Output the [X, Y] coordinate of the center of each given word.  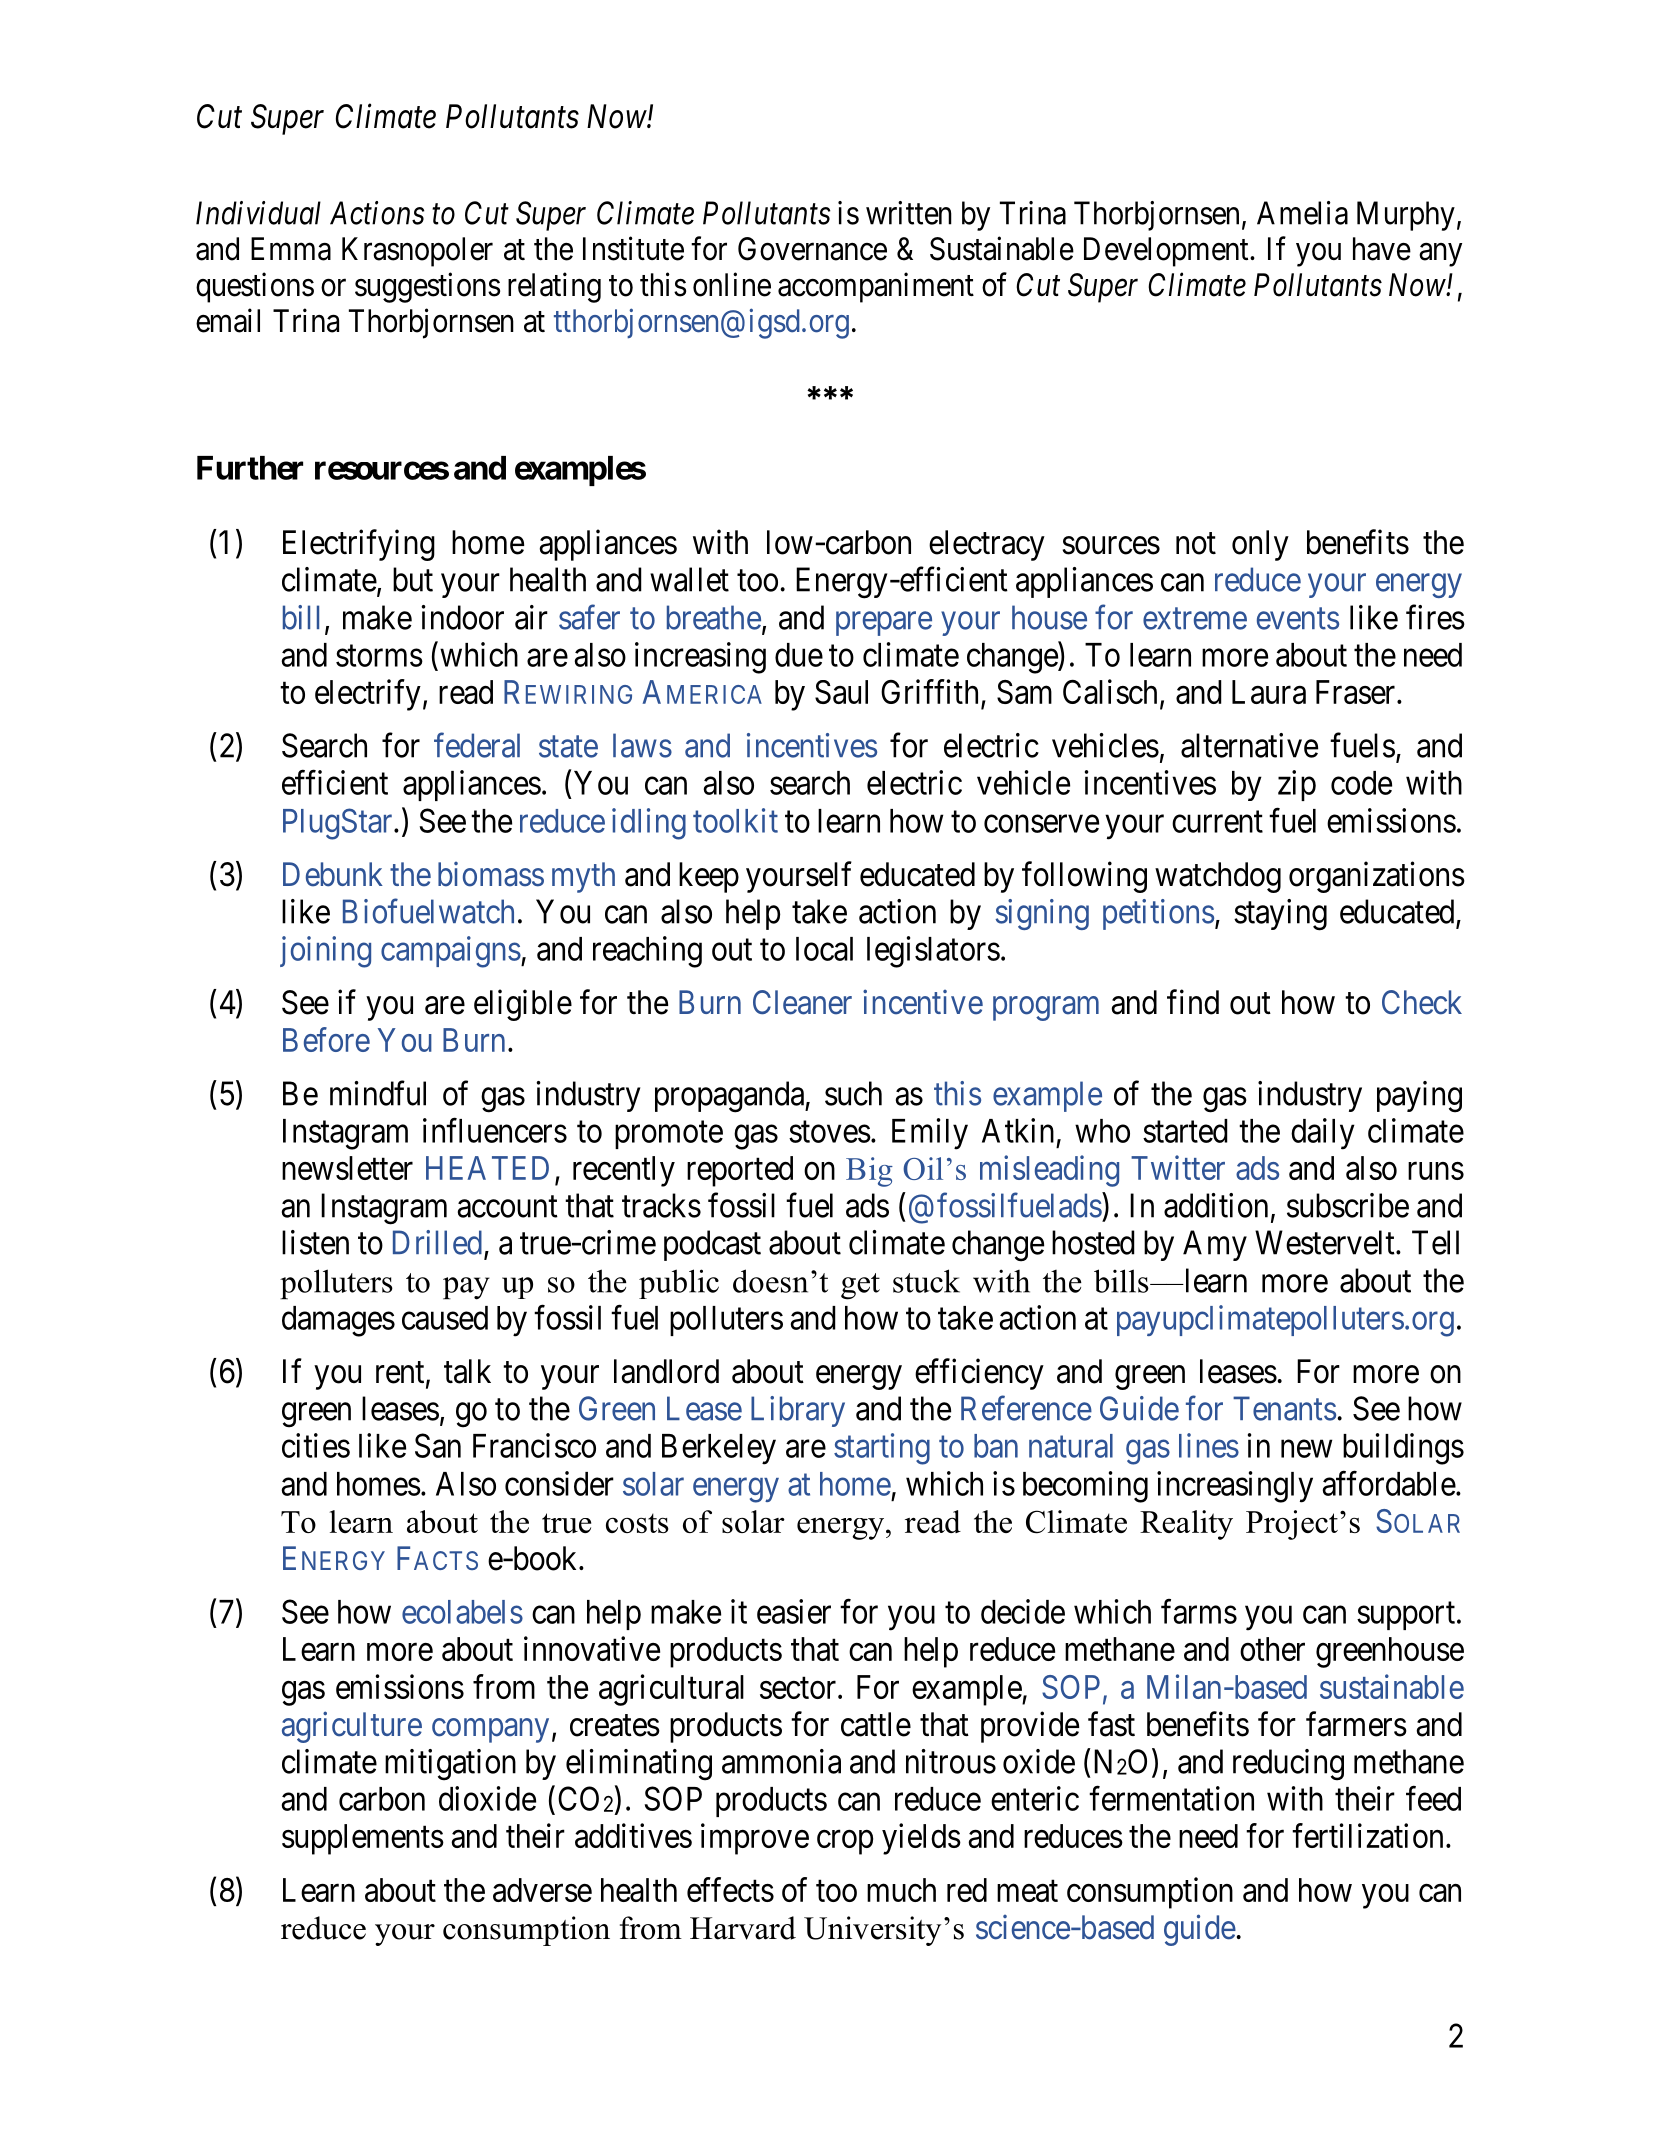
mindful [378, 1093]
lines [1209, 1445]
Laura [1269, 692]
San [438, 1445]
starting [882, 1449]
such [853, 1093]
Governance [812, 249]
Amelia [1302, 213]
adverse [542, 1890]
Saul [841, 692]
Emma [291, 249]
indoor [462, 617]
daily [1323, 1134]
